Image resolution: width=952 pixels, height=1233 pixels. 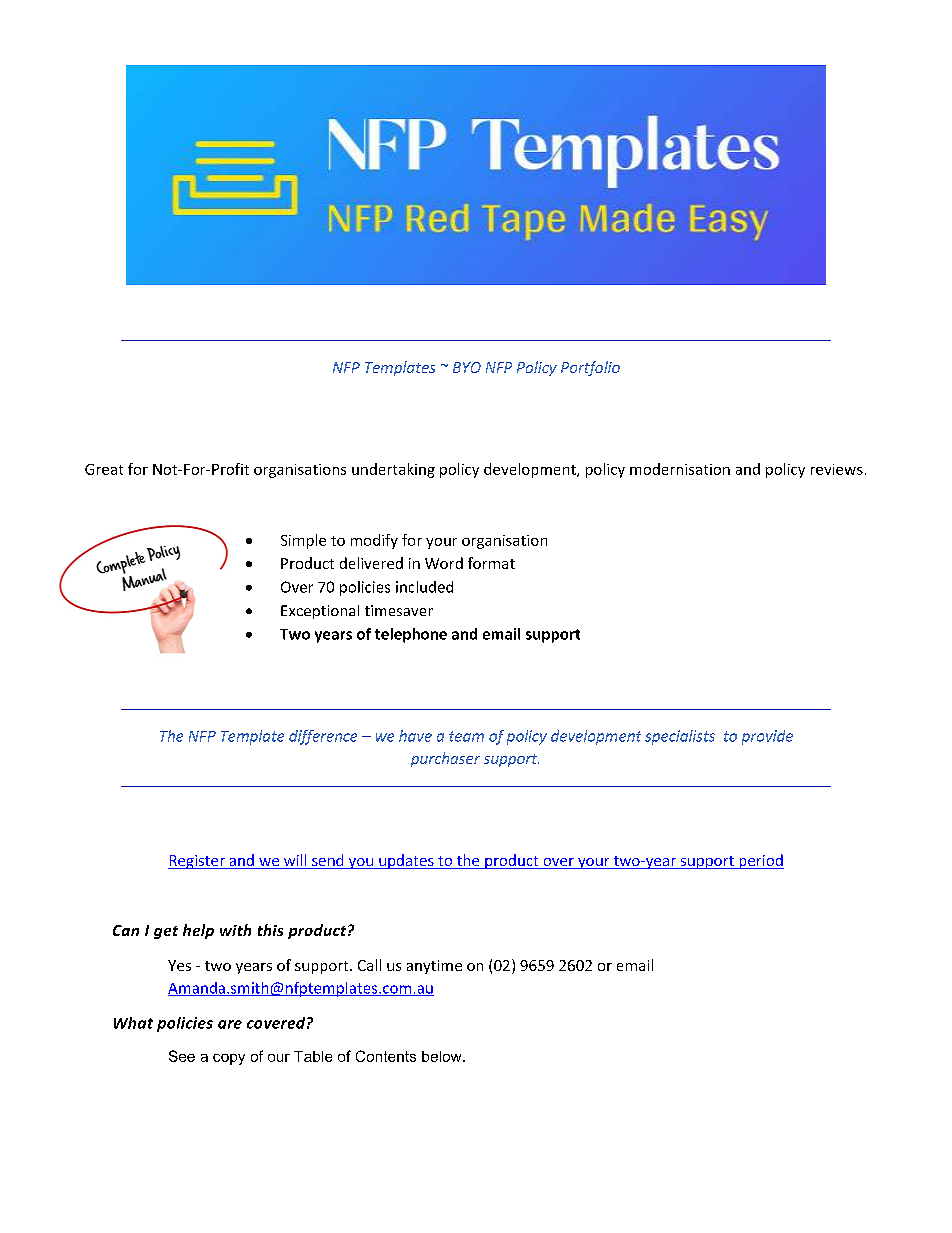 What do you see at coordinates (590, 368) in the screenshot?
I see `Portfolio` at bounding box center [590, 368].
